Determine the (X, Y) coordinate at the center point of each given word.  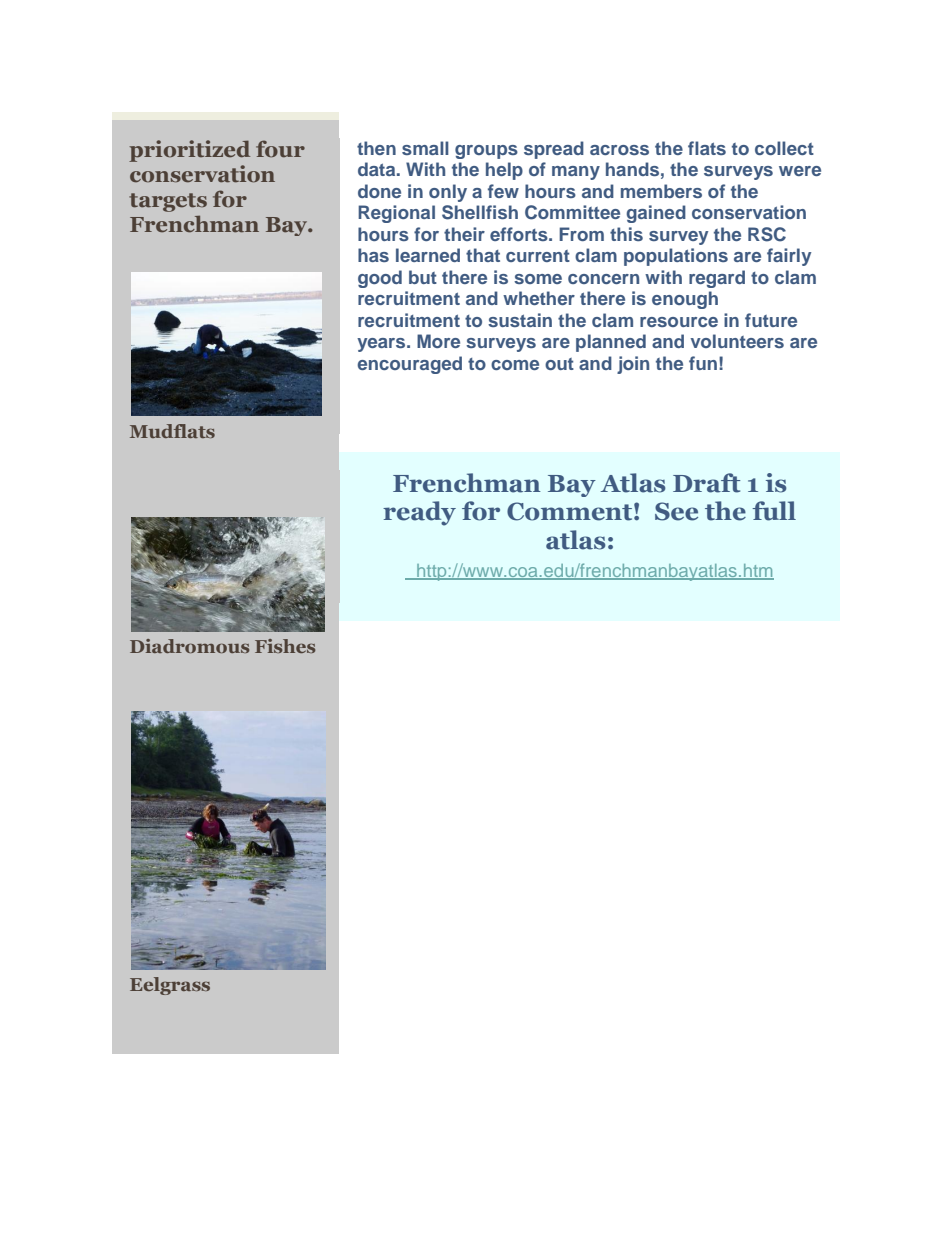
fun (703, 363)
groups (486, 152)
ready (419, 513)
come (515, 365)
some (538, 279)
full (774, 511)
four (280, 149)
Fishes (285, 646)
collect (784, 148)
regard (717, 279)
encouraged (410, 365)
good (380, 279)
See (676, 511)
